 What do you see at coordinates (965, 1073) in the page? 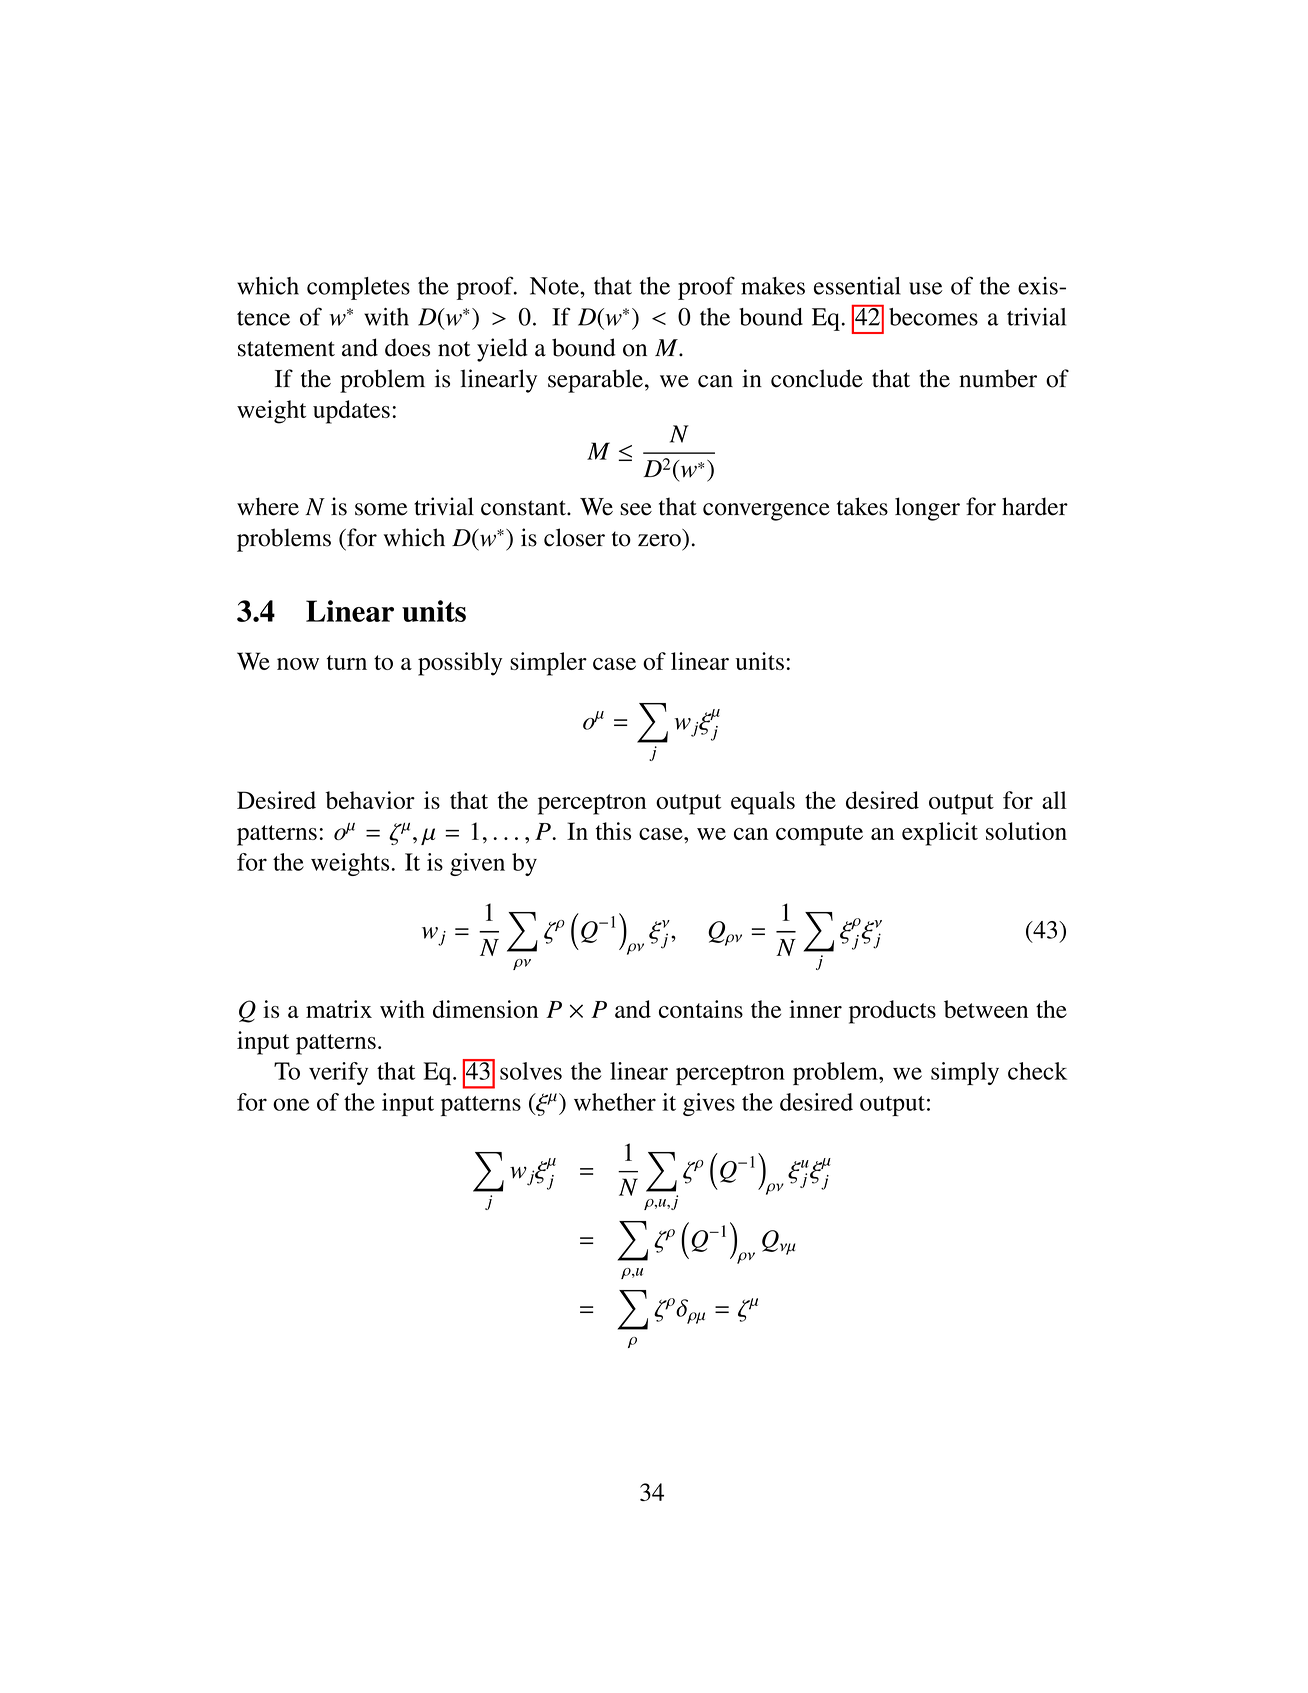
I see `simply` at bounding box center [965, 1073].
